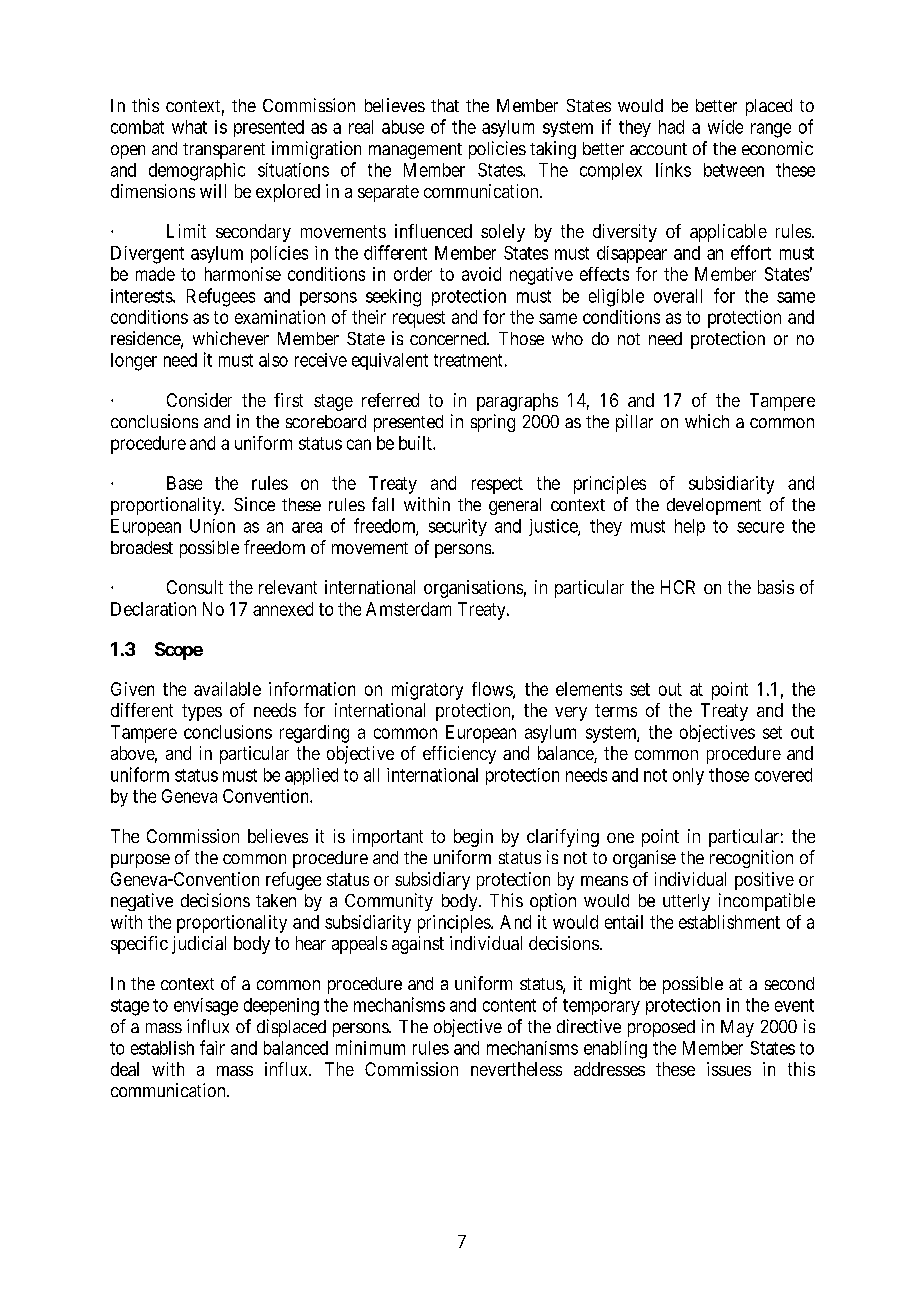 This image has height=1308, width=924. I want to click on what, so click(189, 127).
